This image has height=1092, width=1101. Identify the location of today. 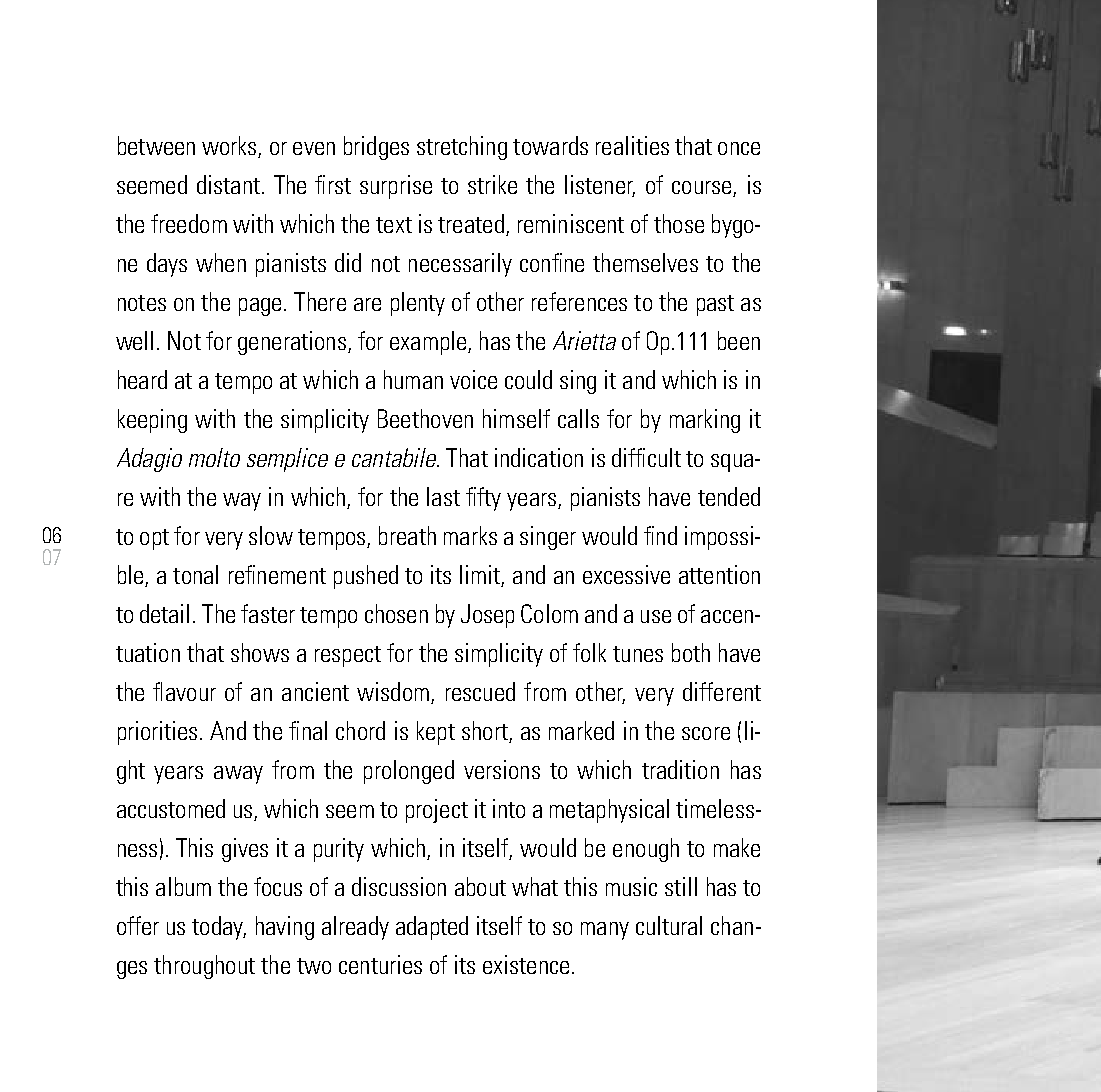
(219, 928).
